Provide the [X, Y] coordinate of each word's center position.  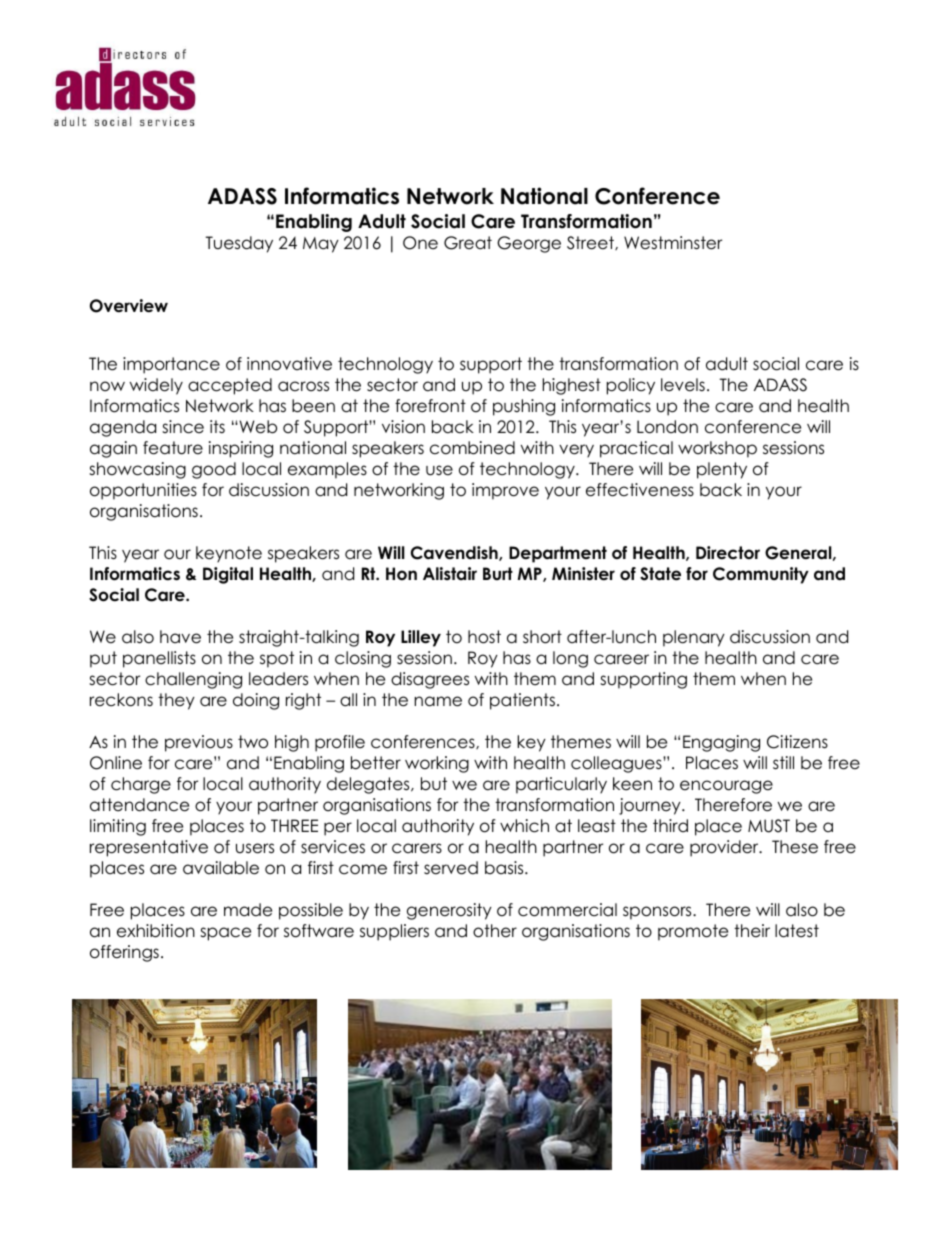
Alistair [450, 574]
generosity [449, 911]
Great [468, 243]
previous [199, 743]
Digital [228, 575]
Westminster [673, 243]
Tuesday [239, 244]
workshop [717, 449]
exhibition [156, 931]
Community [761, 575]
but [434, 784]
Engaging [721, 743]
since [183, 427]
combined [472, 448]
